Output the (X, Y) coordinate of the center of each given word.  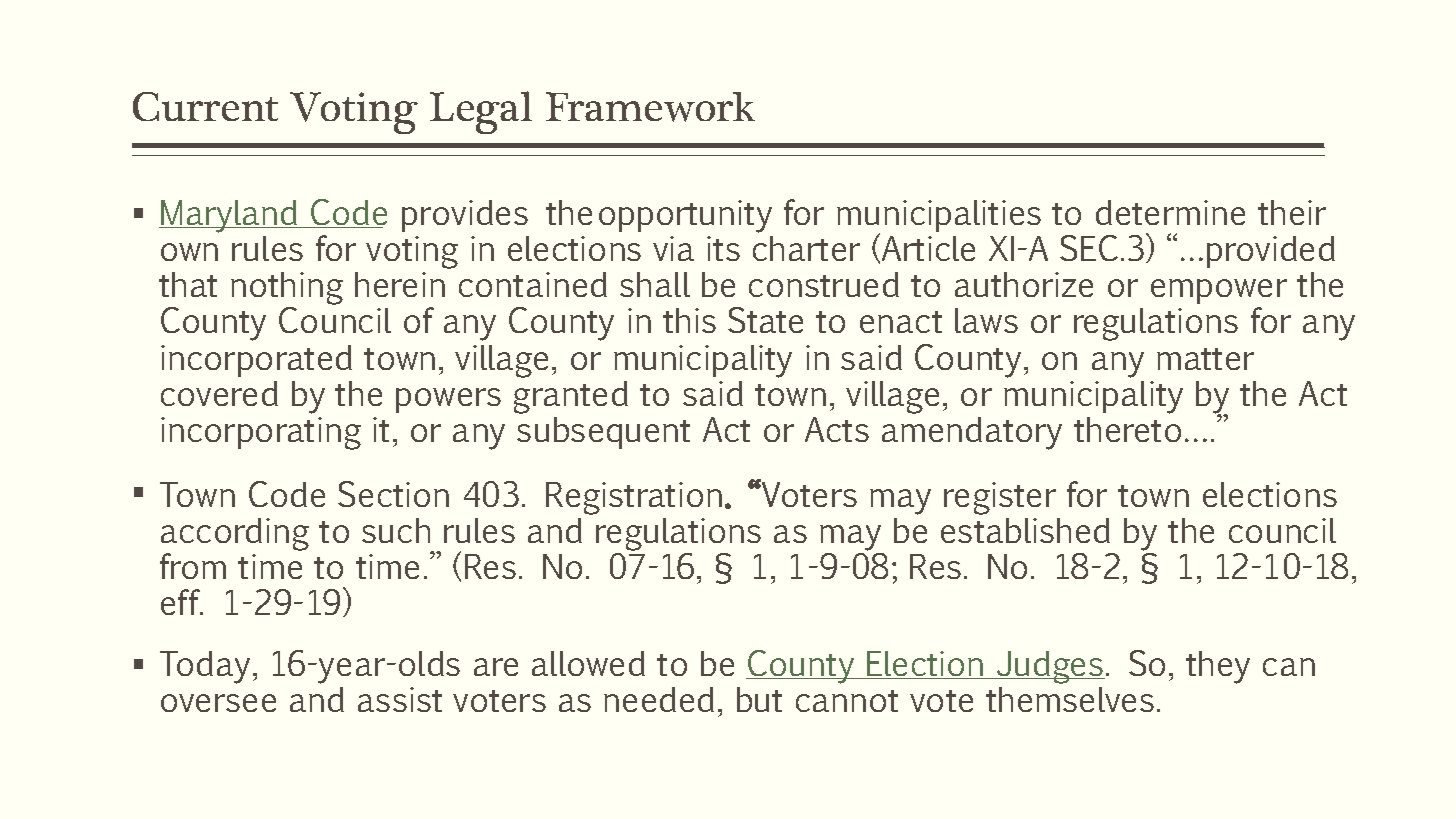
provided (1271, 252)
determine (1170, 212)
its (723, 248)
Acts (837, 429)
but (759, 699)
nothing (287, 290)
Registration (634, 498)
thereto (1127, 429)
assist (400, 699)
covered (219, 393)
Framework (650, 107)
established (1025, 530)
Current (205, 106)
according (235, 536)
